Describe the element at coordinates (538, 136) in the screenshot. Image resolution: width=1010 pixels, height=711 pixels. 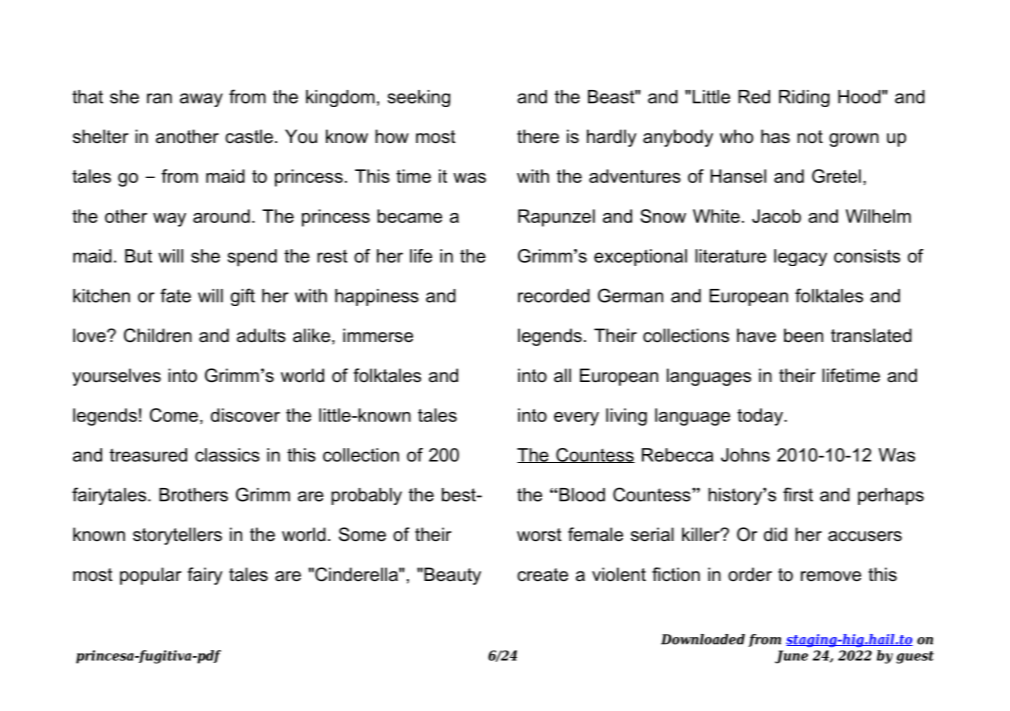
I see `there` at that location.
